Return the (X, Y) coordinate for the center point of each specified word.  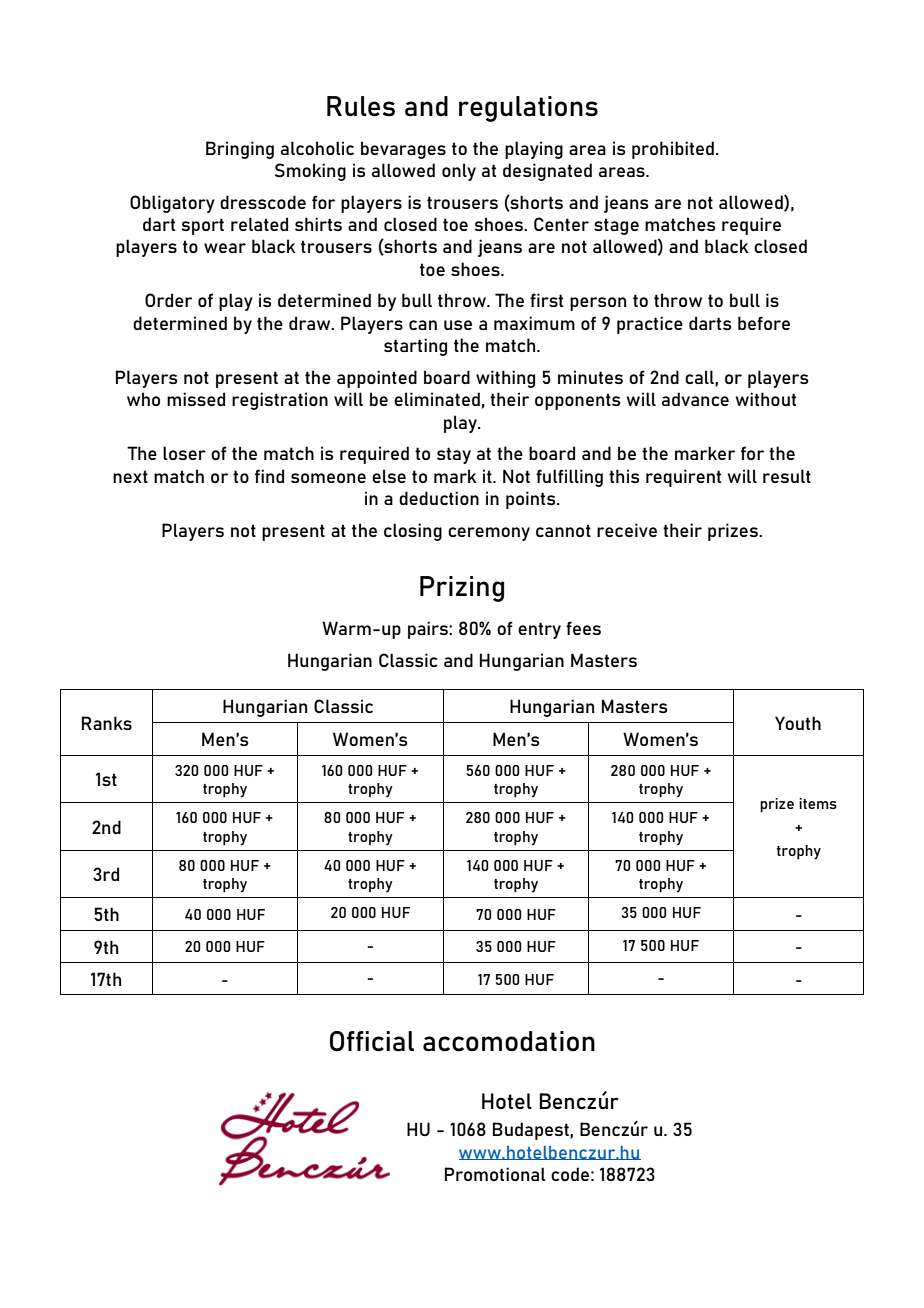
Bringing (240, 150)
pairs (429, 630)
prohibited (673, 150)
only (459, 172)
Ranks (107, 723)
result (787, 476)
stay (454, 455)
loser (184, 453)
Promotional (495, 1174)
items (818, 803)
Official (372, 1041)
